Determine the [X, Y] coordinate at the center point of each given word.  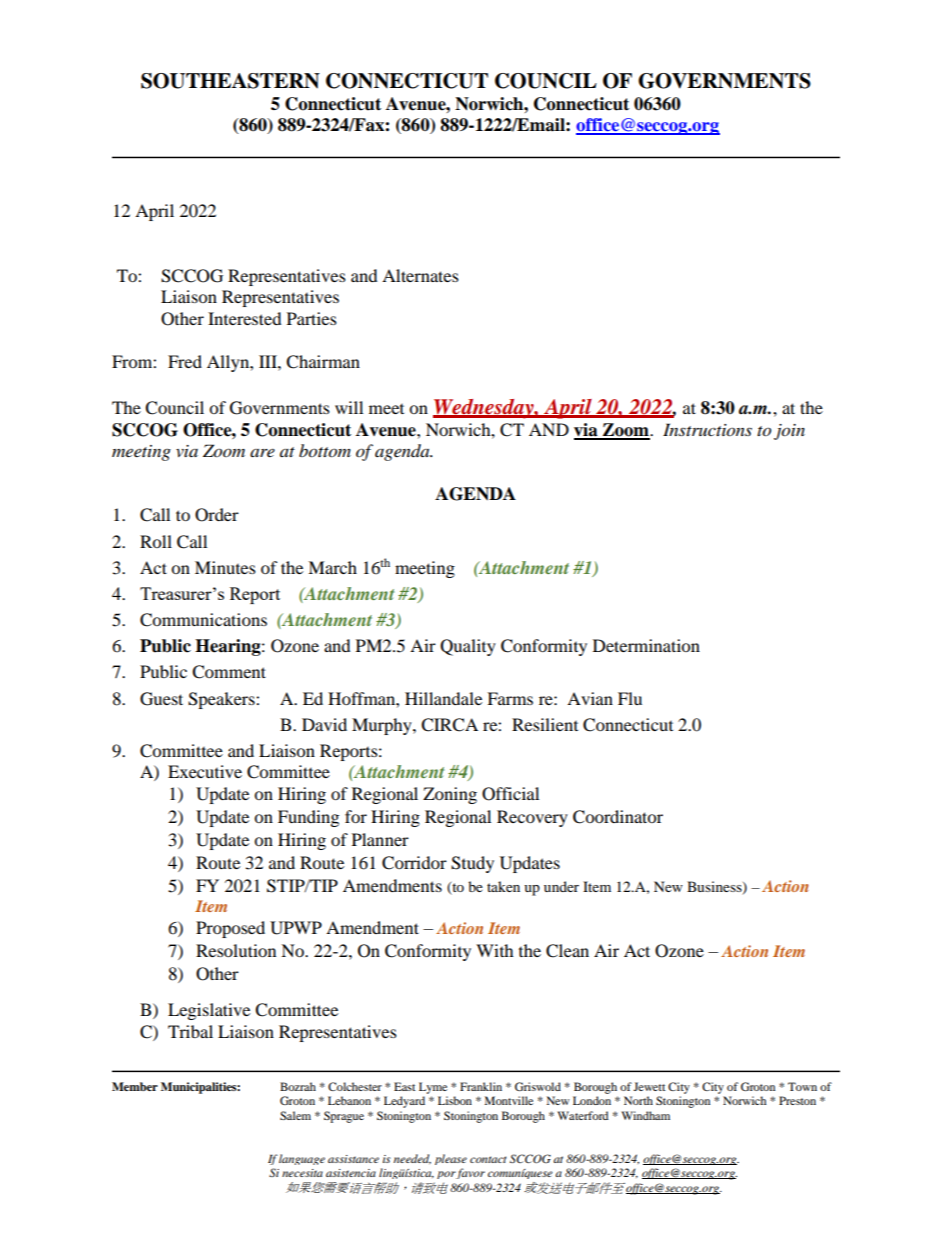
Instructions [707, 430]
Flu [630, 698]
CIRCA [449, 725]
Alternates [420, 275]
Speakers [222, 700]
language [302, 1159]
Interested [245, 318]
